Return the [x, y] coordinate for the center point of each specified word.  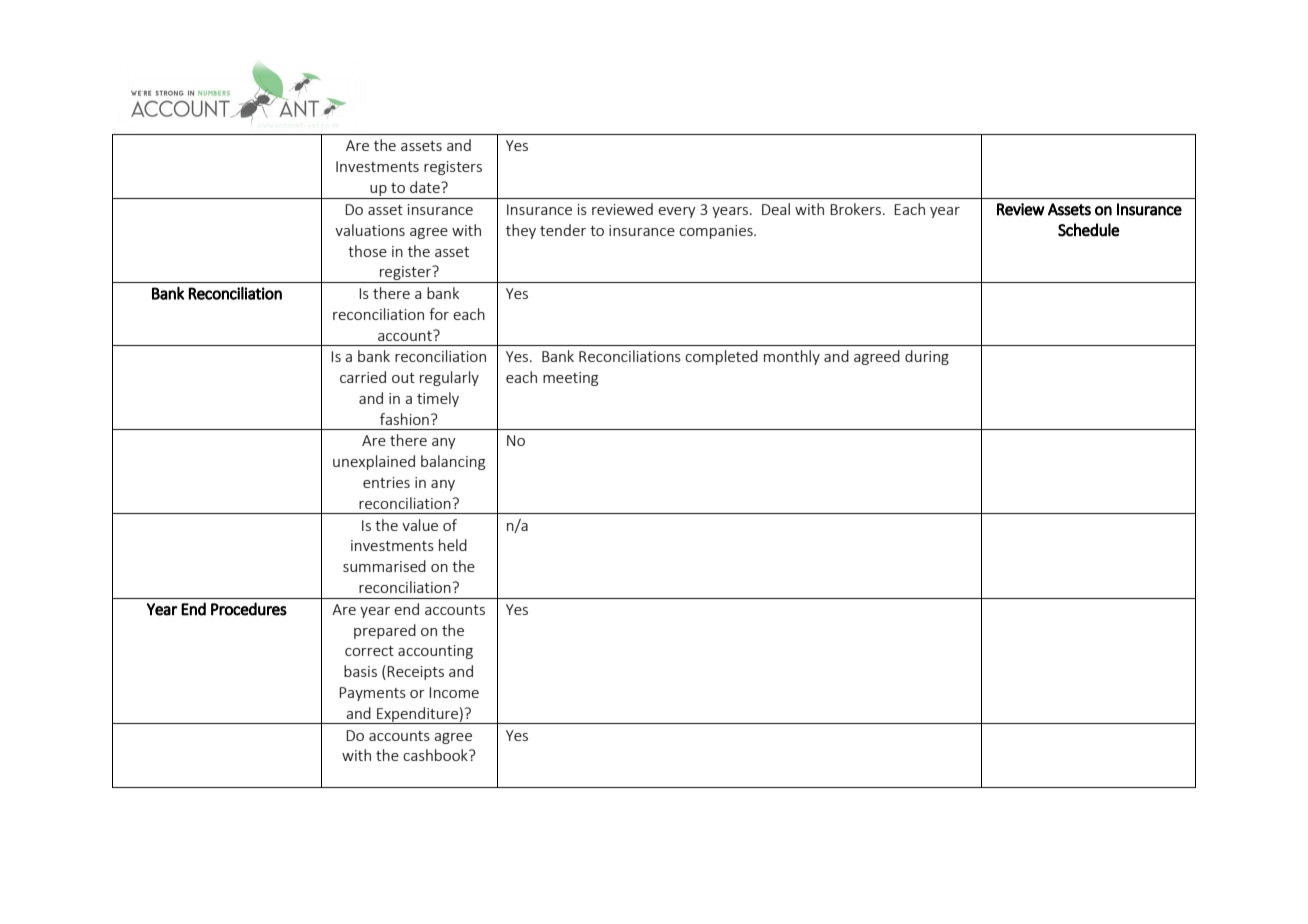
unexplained [374, 462]
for [439, 314]
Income [454, 692]
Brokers [855, 209]
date [426, 187]
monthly [792, 357]
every [677, 212]
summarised [384, 566]
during [927, 357]
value [420, 525]
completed [721, 357]
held [453, 545]
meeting [570, 379]
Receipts [415, 673]
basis [360, 671]
